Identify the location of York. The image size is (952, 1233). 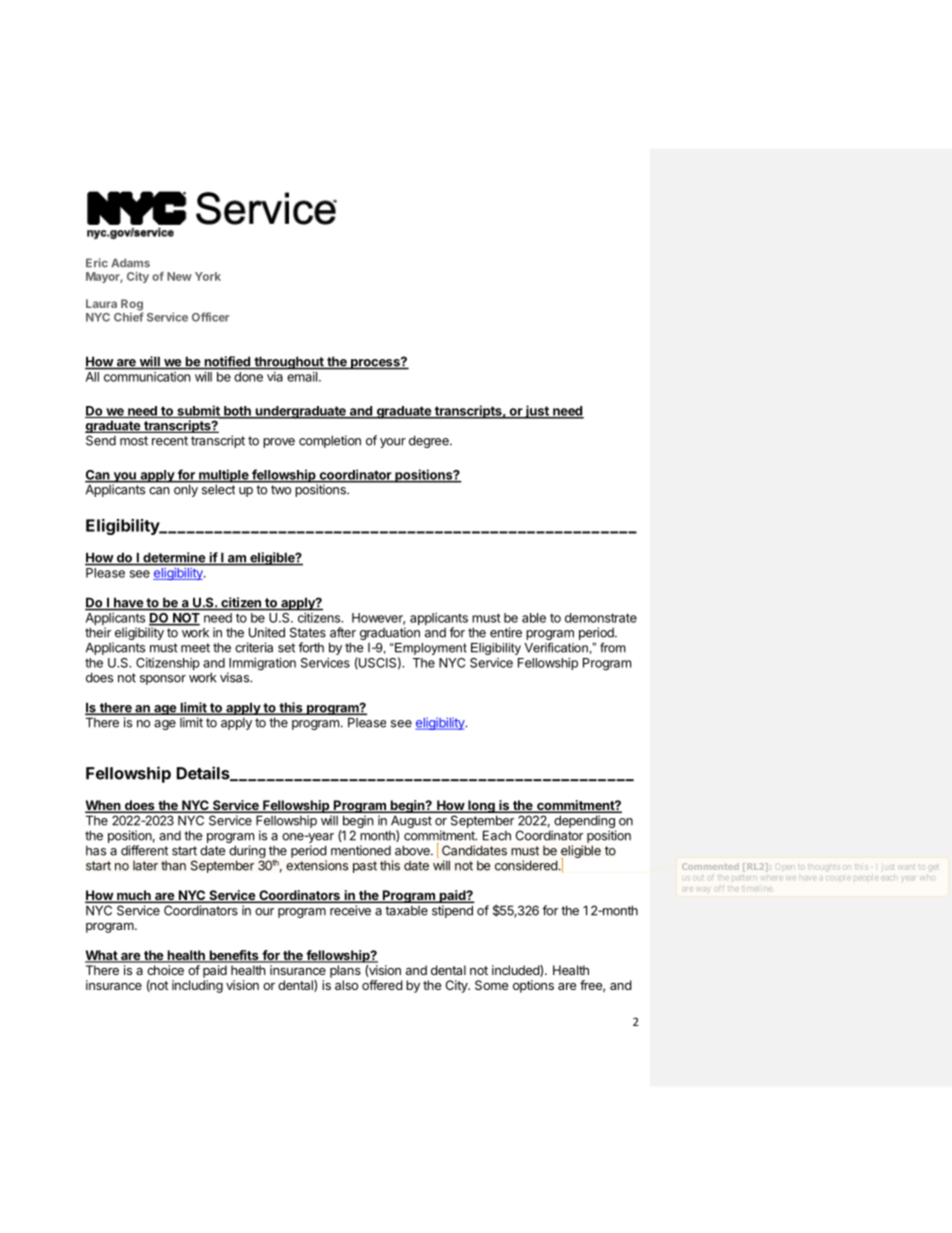
(208, 276).
